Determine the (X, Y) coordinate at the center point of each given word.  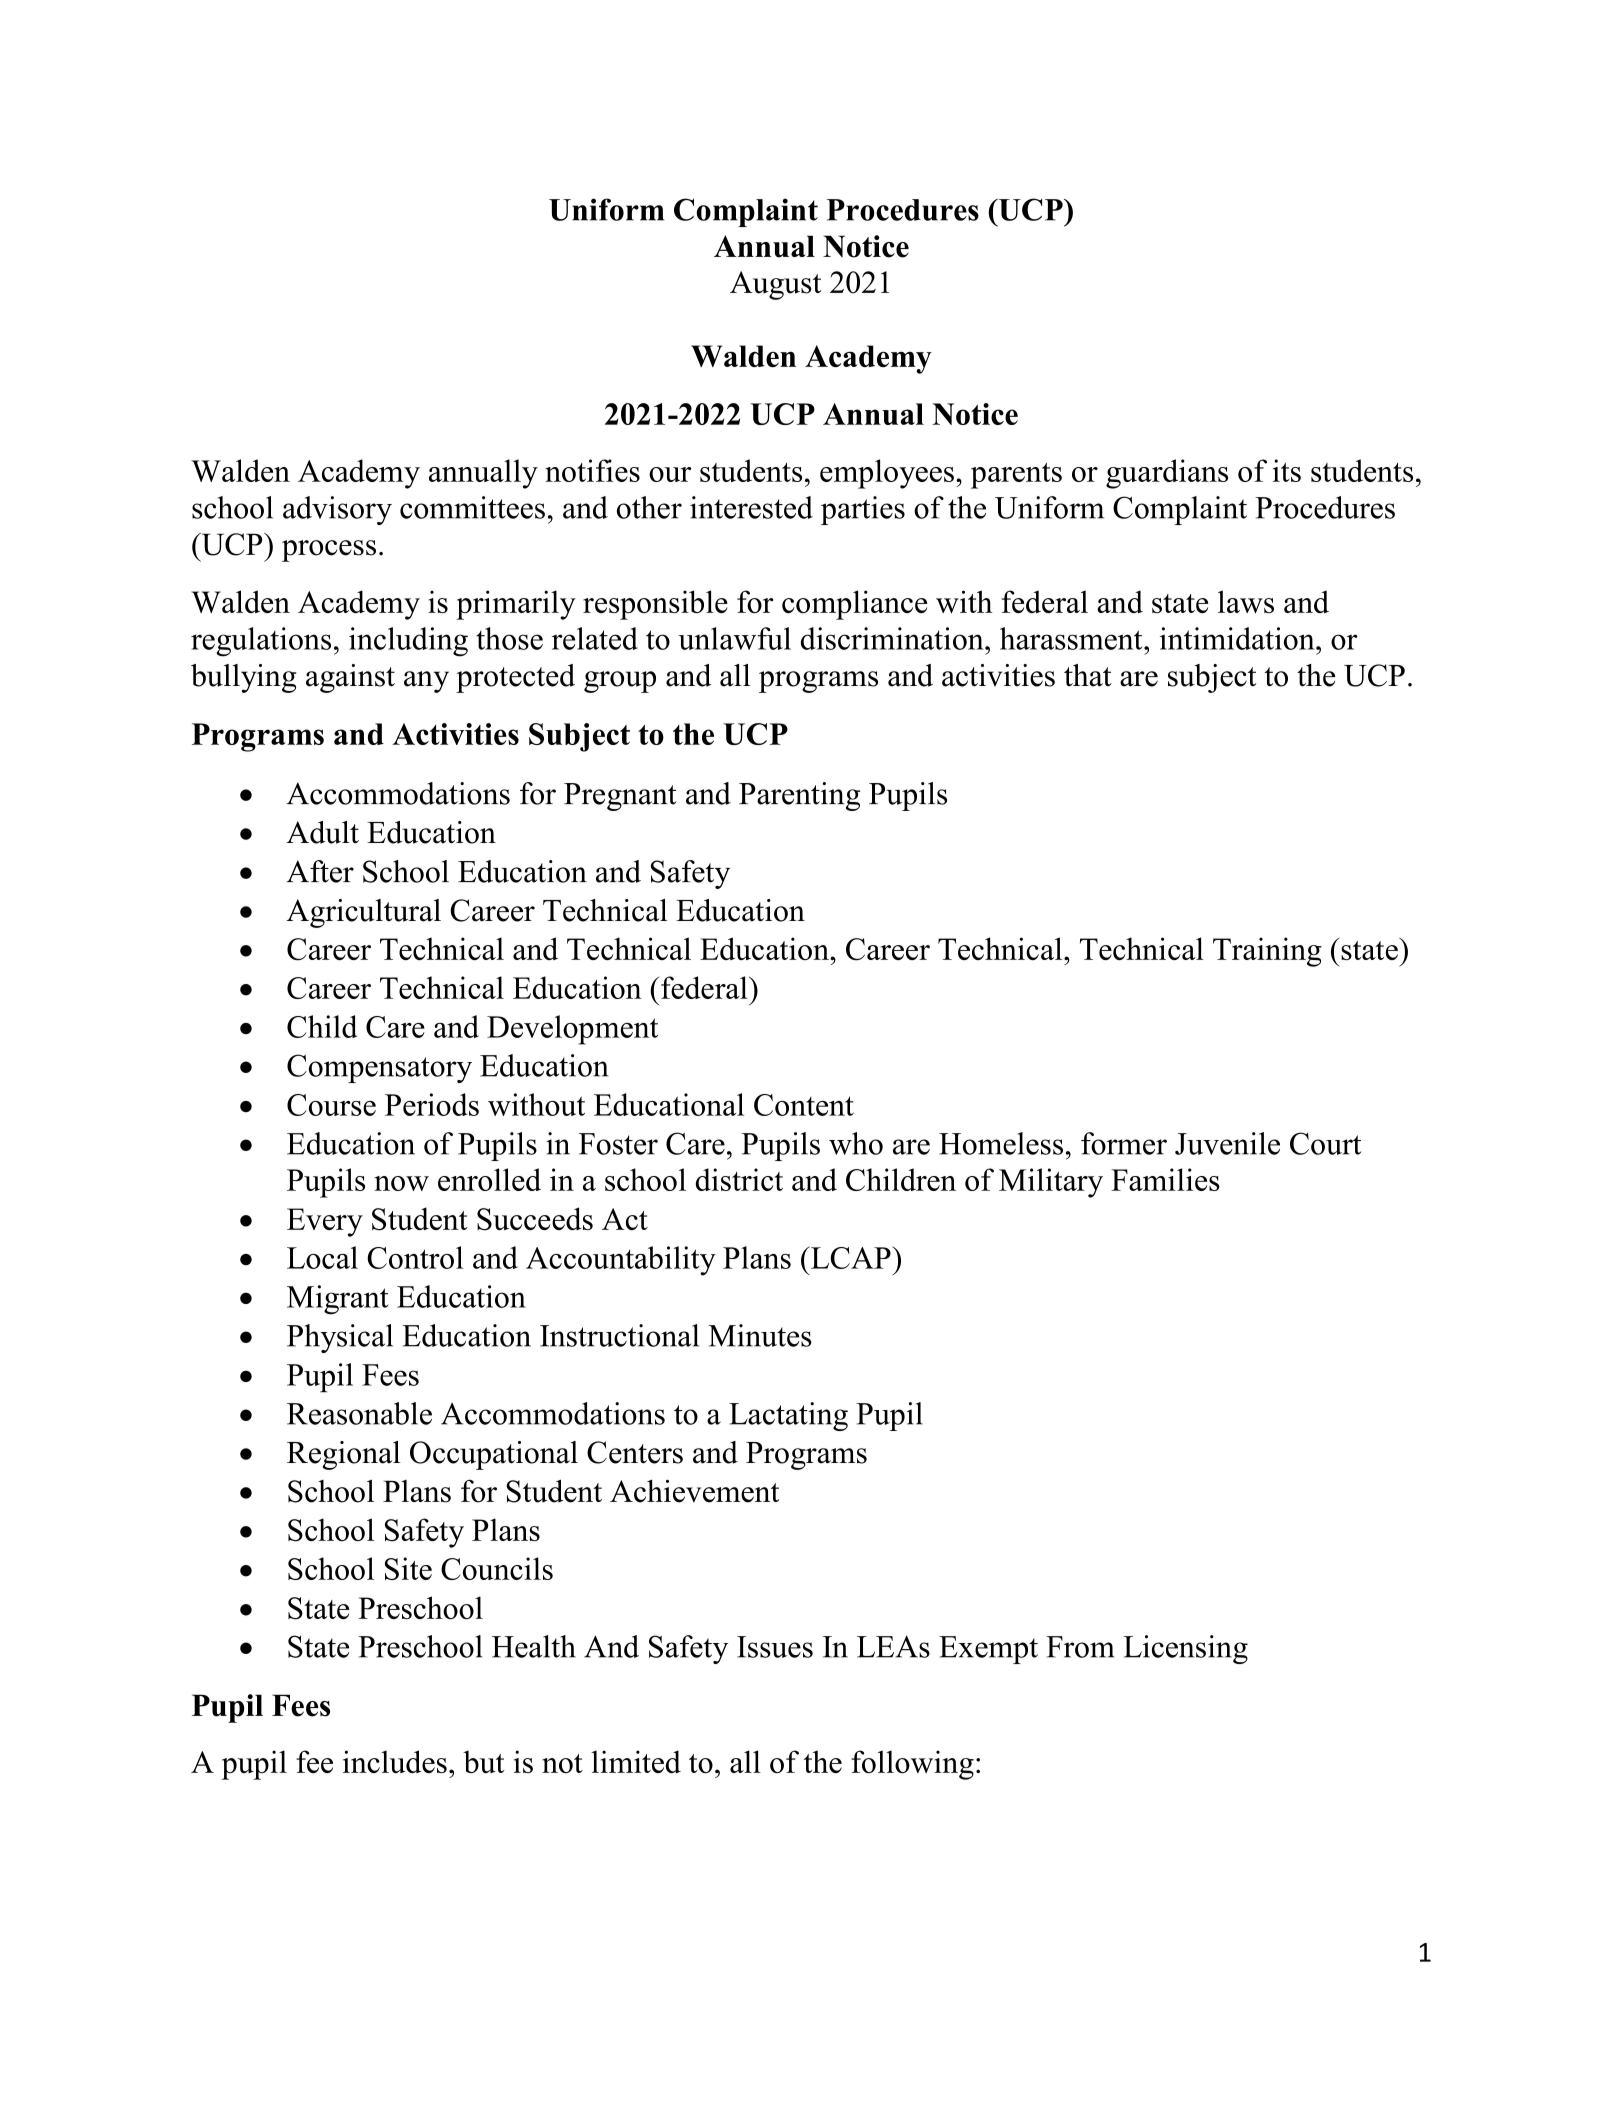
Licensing (1185, 1649)
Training (1267, 952)
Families (1165, 1179)
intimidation (1238, 638)
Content (804, 1105)
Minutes (760, 1335)
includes (395, 1761)
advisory (337, 510)
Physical (340, 1338)
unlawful (734, 638)
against (350, 678)
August (775, 285)
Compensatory (379, 1068)
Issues (775, 1647)
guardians (1167, 474)
